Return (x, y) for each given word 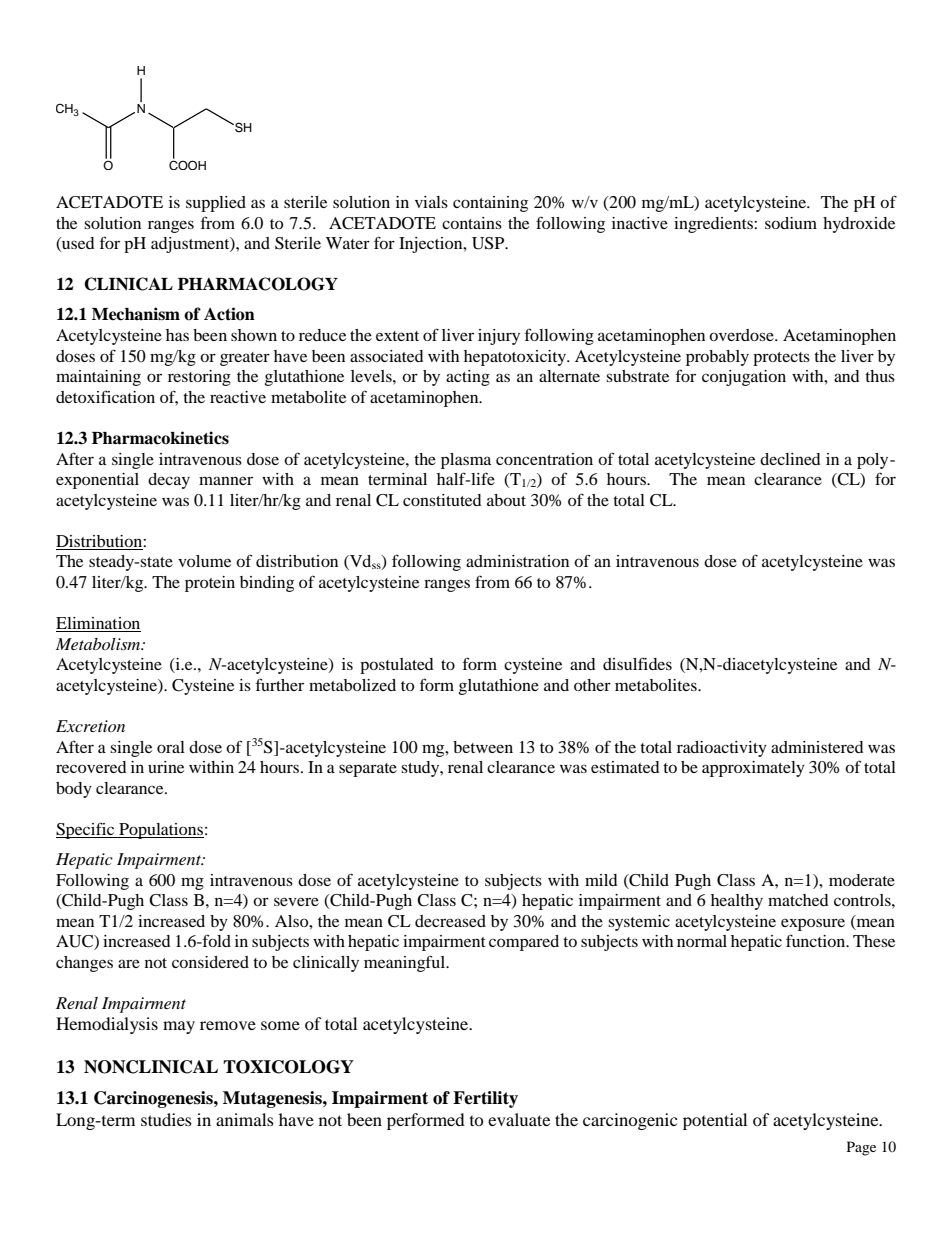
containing (490, 204)
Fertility (485, 1099)
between (483, 747)
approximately (753, 769)
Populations (160, 831)
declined (790, 459)
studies (166, 1119)
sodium (791, 223)
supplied (216, 204)
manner (226, 480)
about (506, 500)
